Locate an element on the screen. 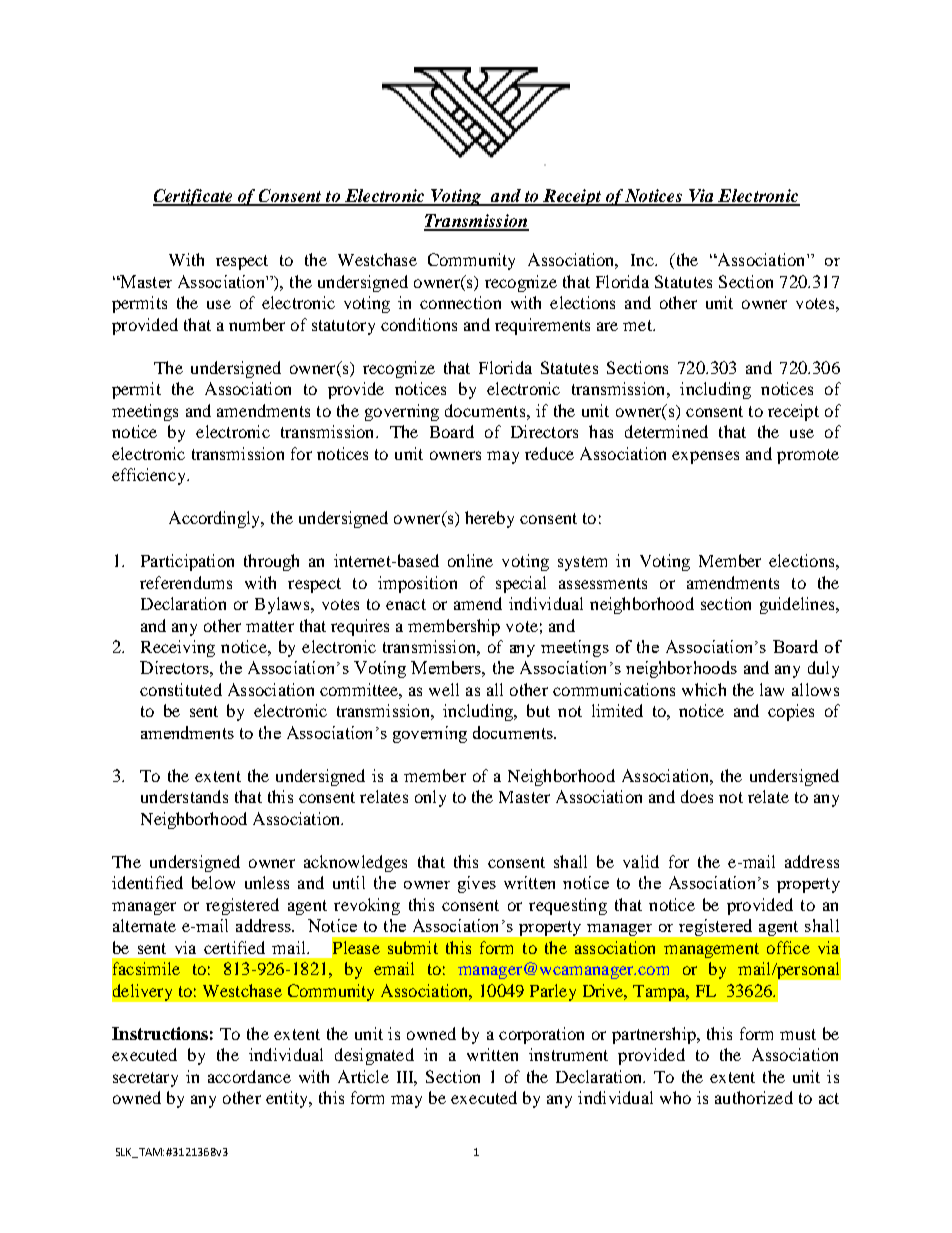 Image resolution: width=952 pixels, height=1233 pixels. Certificate is located at coordinates (194, 197).
